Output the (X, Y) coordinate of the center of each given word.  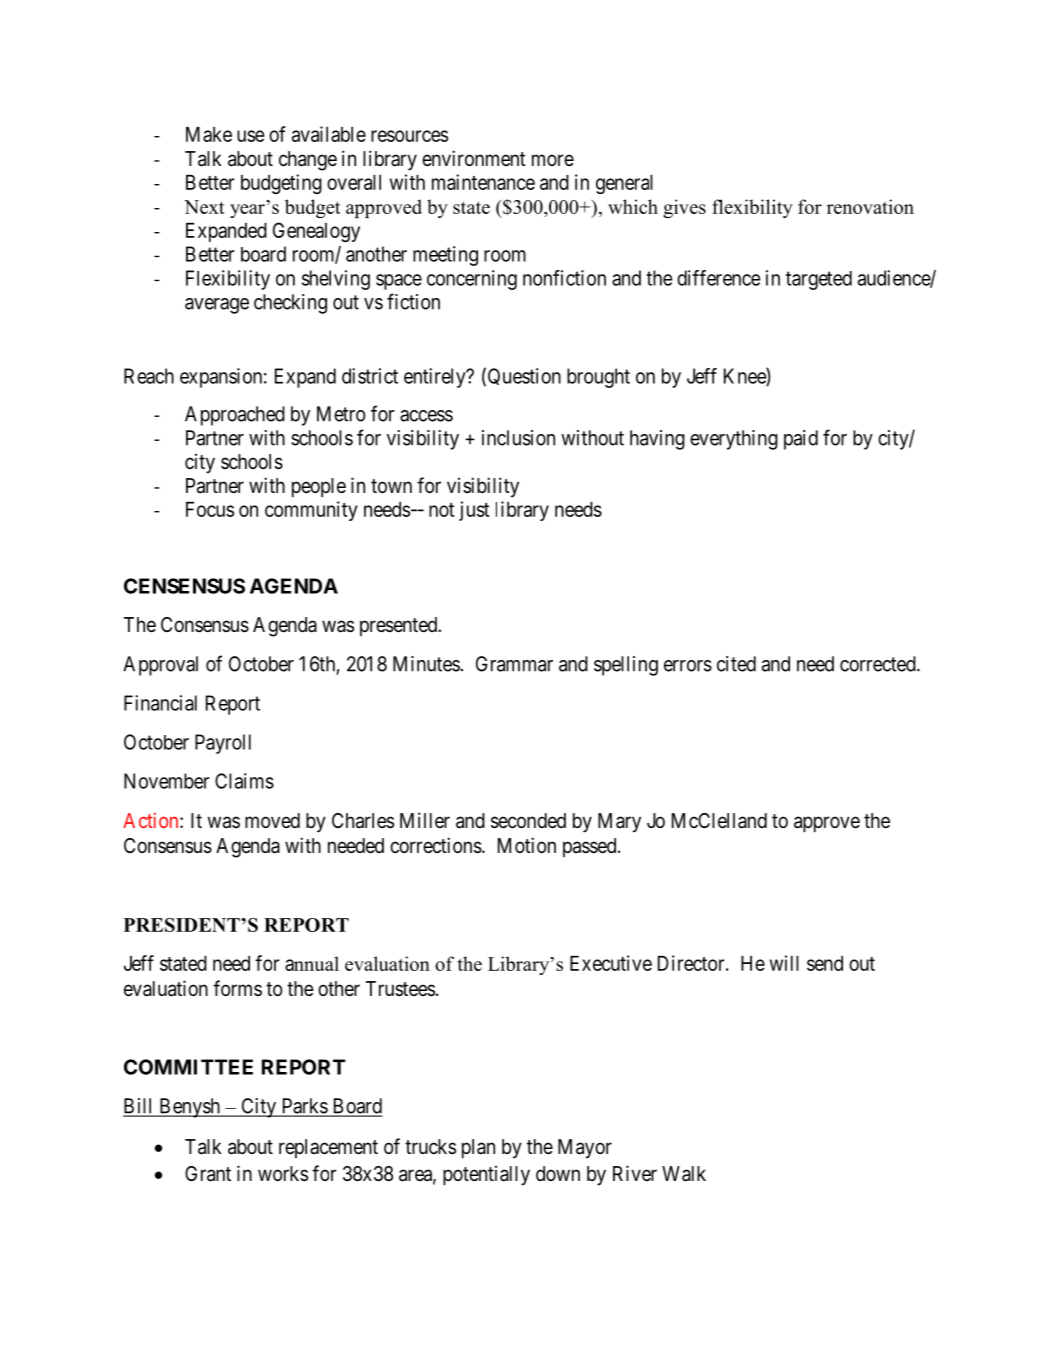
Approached (235, 416)
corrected (879, 664)
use (250, 136)
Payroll (223, 744)
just (474, 511)
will (784, 963)
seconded (528, 821)
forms (237, 988)
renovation (870, 206)
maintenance (483, 182)
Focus (210, 509)
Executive (611, 963)
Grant (208, 1174)
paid (801, 440)
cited (736, 664)
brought (598, 378)
